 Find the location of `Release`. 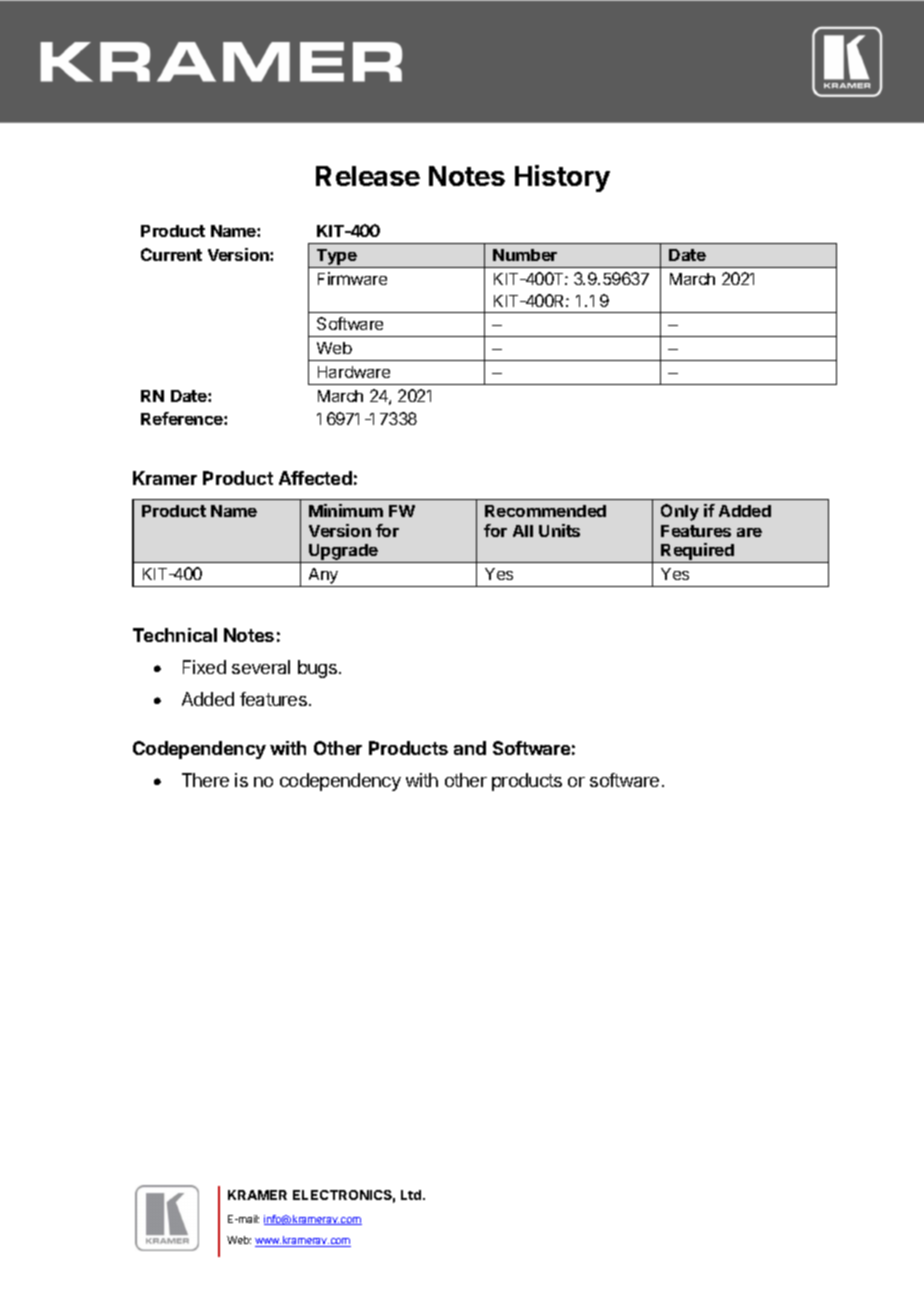

Release is located at coordinates (368, 176).
